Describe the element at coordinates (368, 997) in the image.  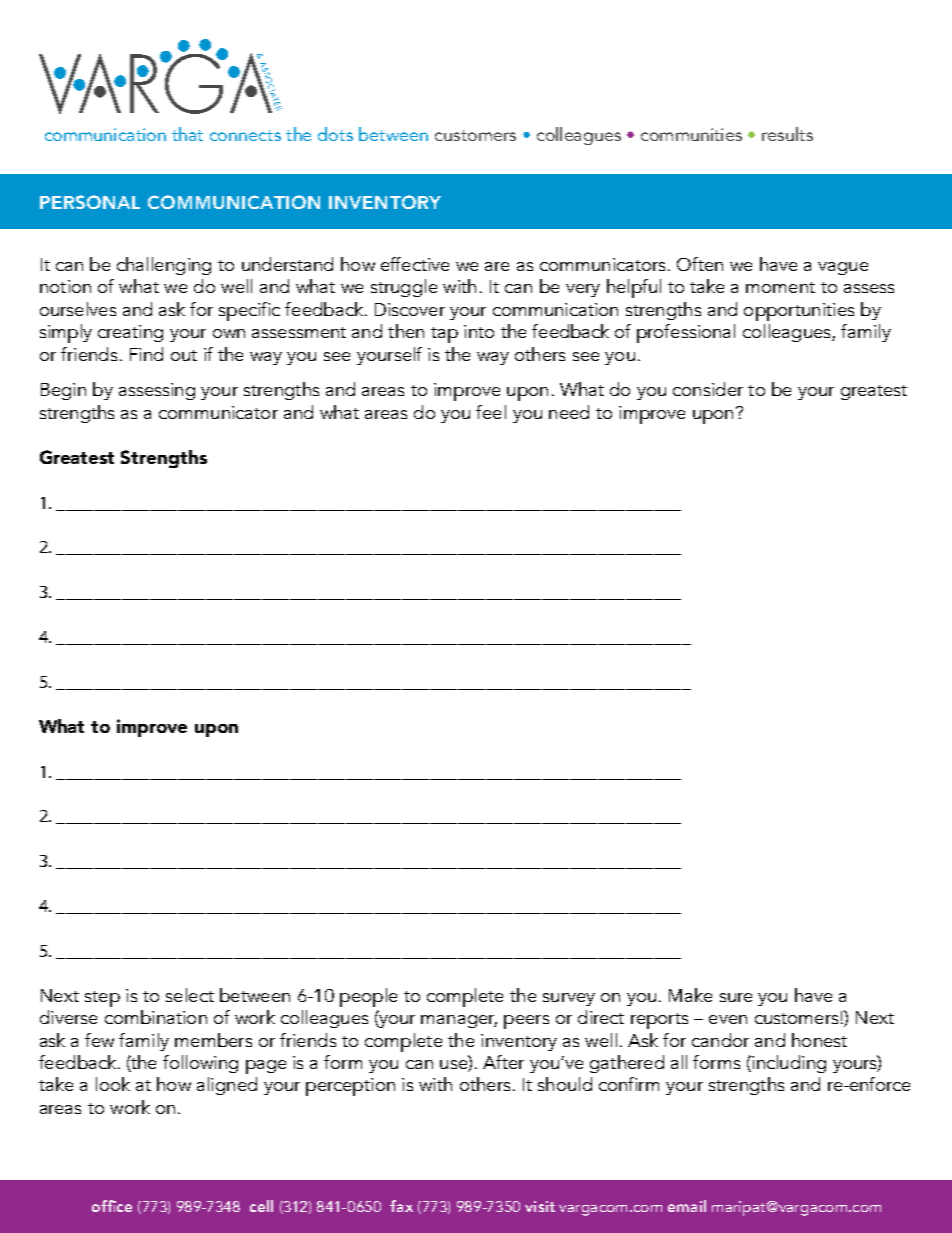
I see `people` at that location.
